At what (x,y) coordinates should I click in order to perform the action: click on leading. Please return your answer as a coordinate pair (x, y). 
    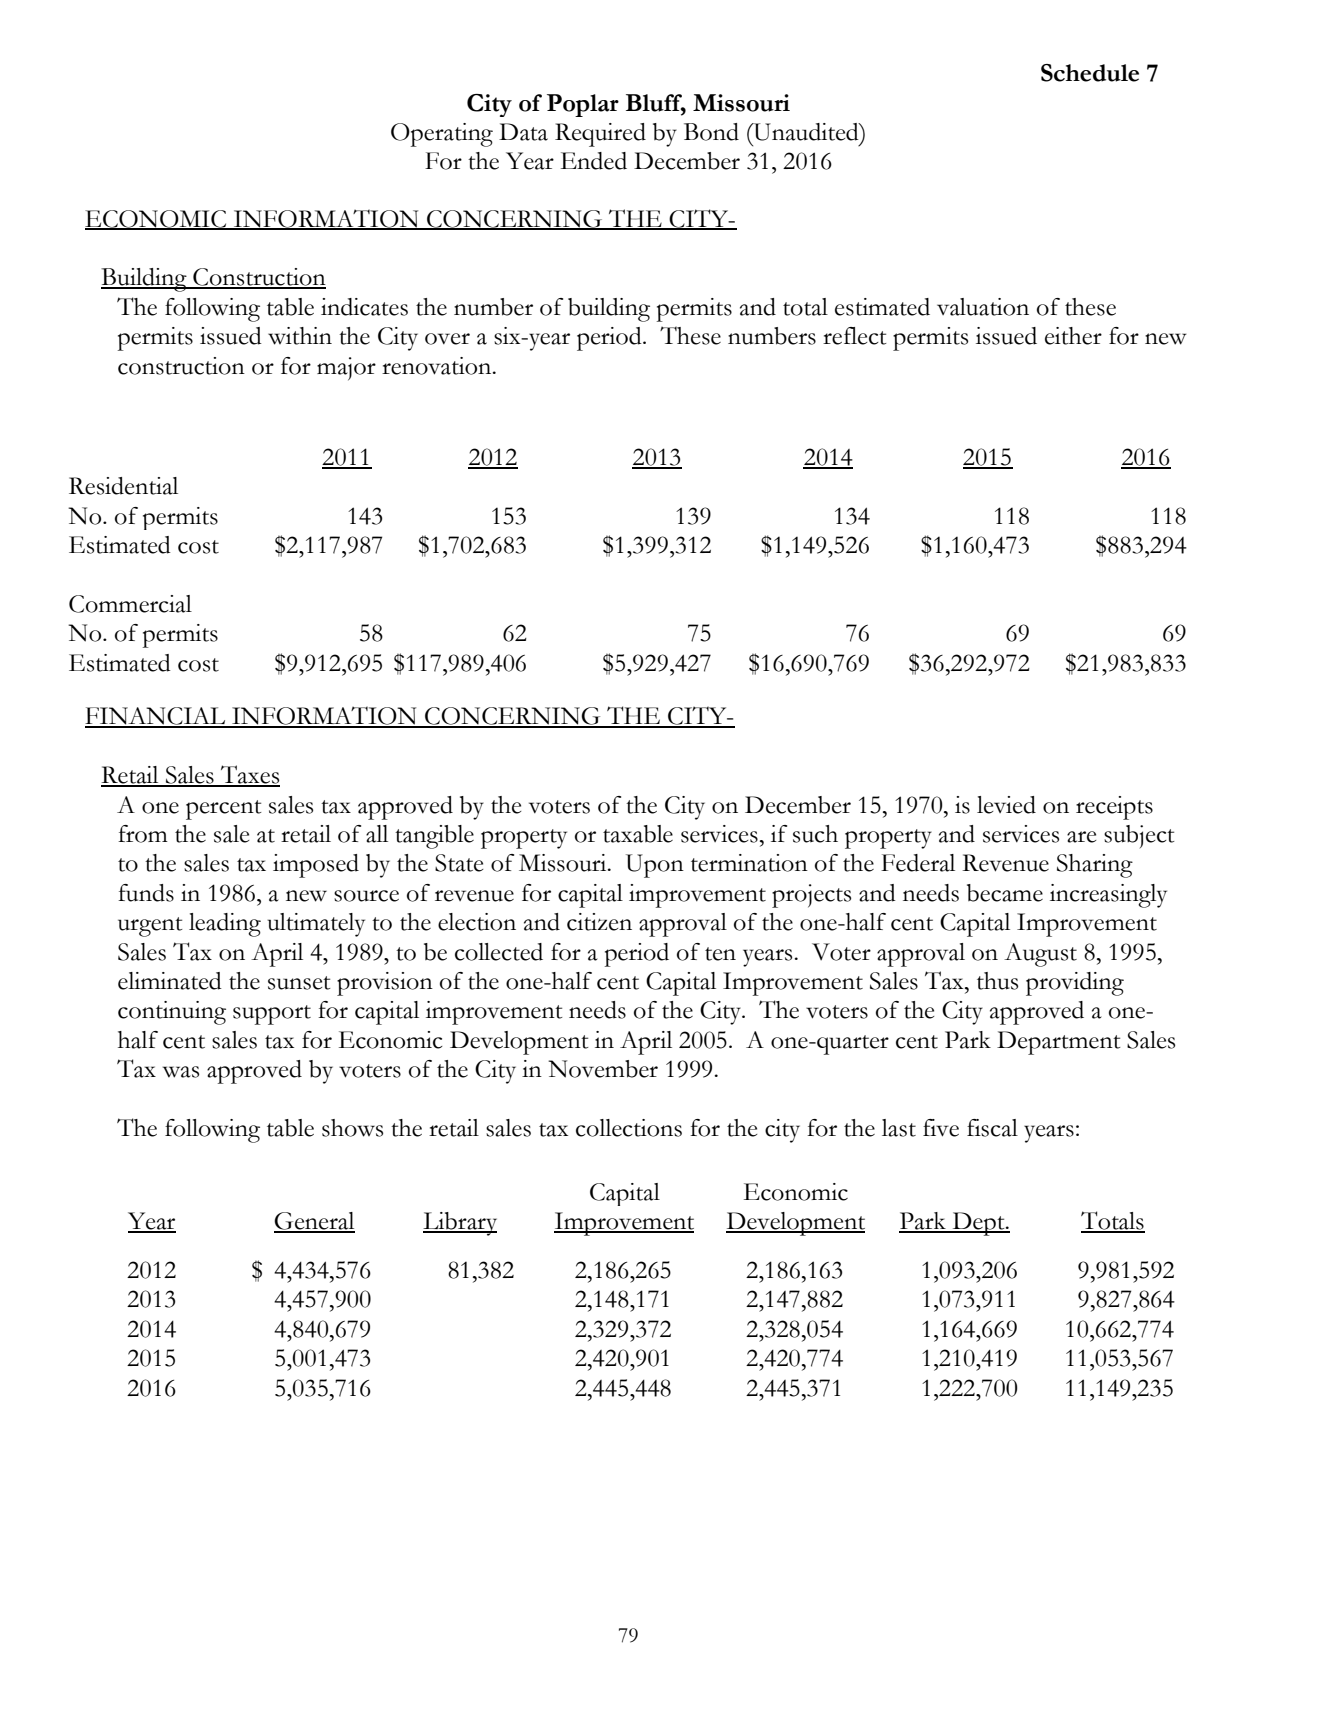
    Looking at the image, I should click on (225, 925).
